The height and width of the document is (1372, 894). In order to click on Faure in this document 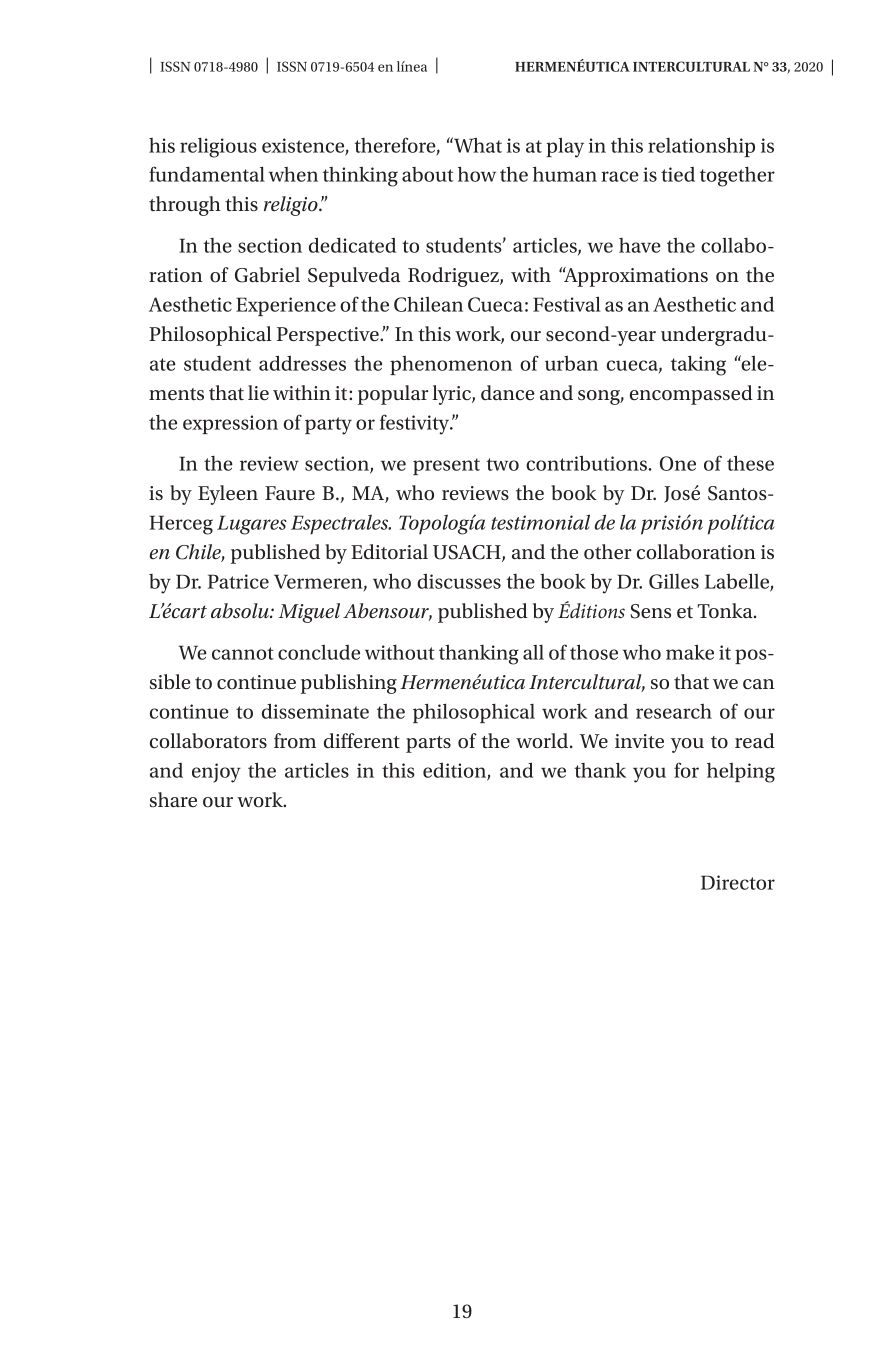, I will do `click(290, 493)`.
